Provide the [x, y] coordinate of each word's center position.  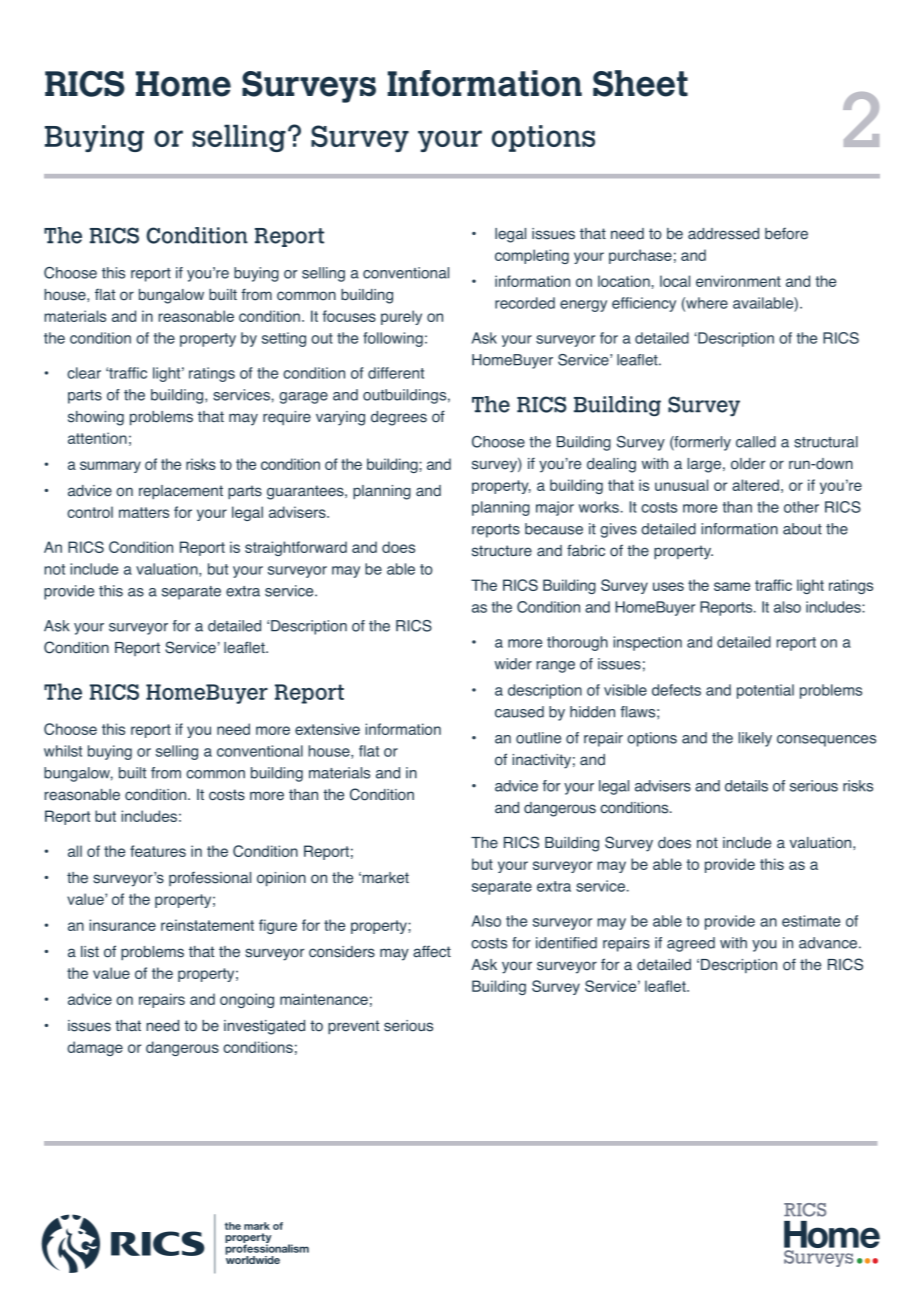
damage [95, 1048]
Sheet [640, 83]
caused [519, 712]
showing [96, 418]
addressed [723, 234]
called [756, 442]
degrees [399, 418]
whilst [63, 751]
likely [755, 739]
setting [284, 339]
